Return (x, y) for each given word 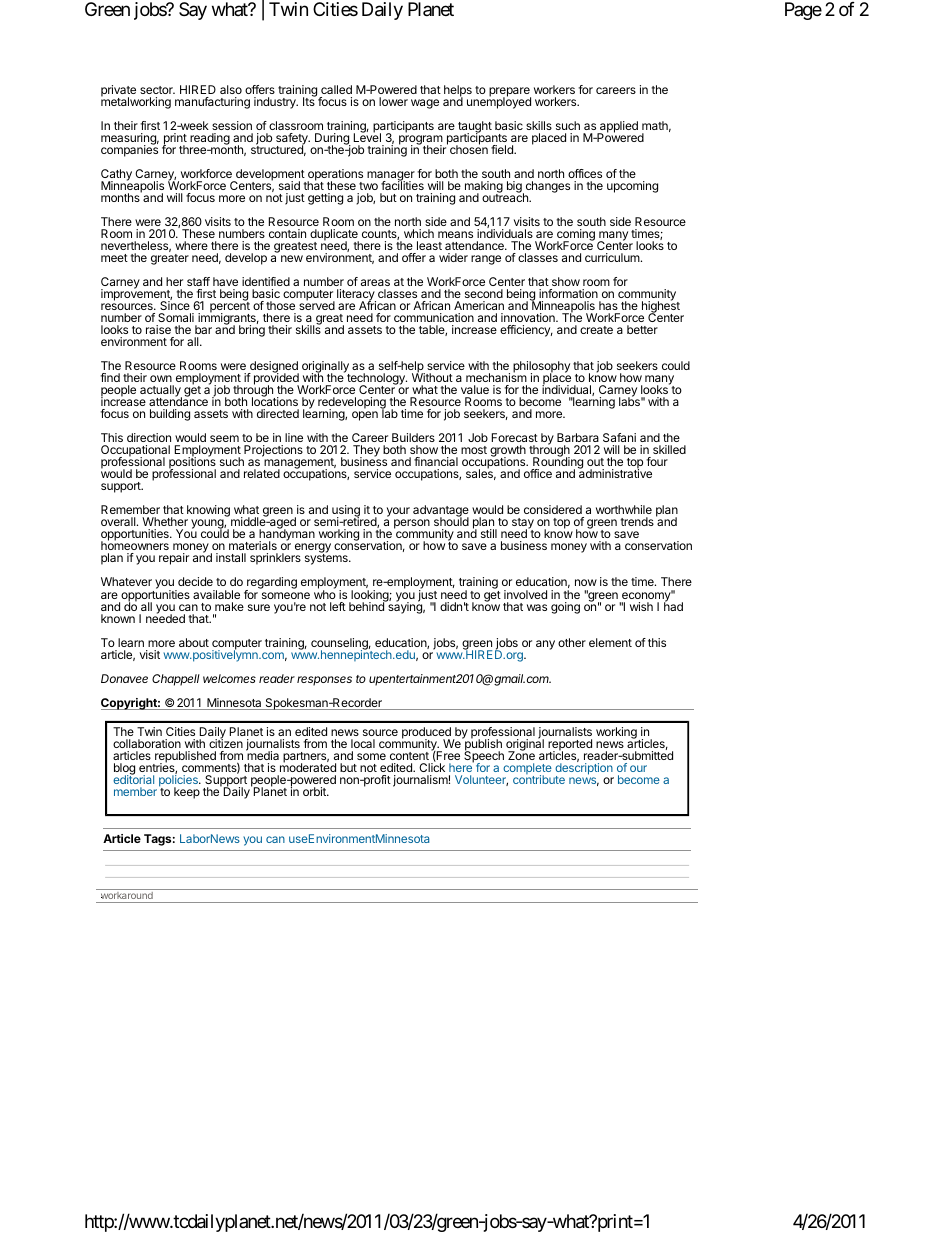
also (231, 89)
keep (187, 793)
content (409, 756)
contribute (539, 779)
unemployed (499, 102)
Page (803, 11)
